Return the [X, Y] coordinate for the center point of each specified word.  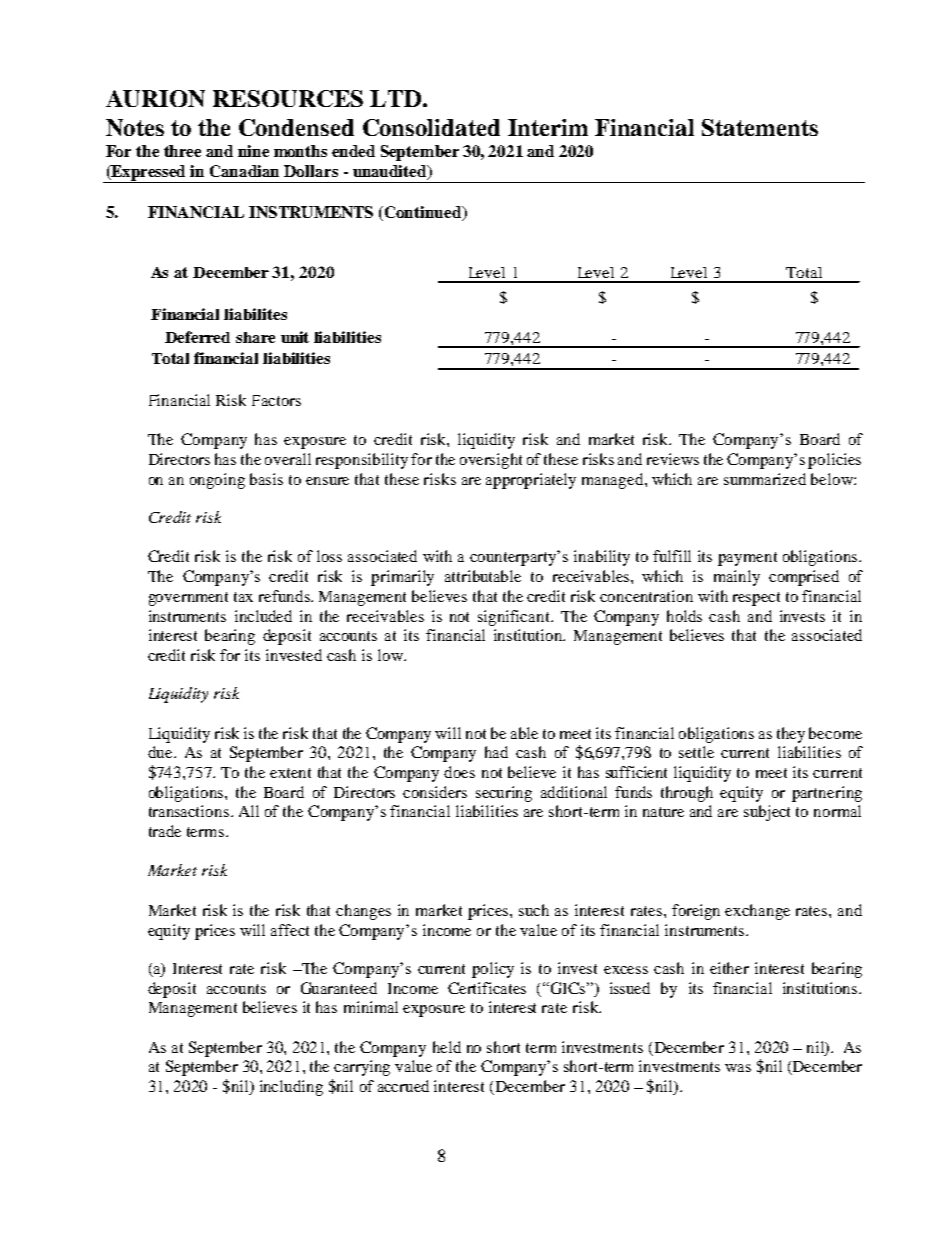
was [738, 1068]
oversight [491, 461]
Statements [760, 127]
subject [767, 813]
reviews [673, 459]
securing [504, 794]
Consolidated [431, 127]
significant [515, 618]
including [291, 1088]
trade [165, 831]
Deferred [197, 337]
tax [243, 597]
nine [253, 151]
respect [756, 599]
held [447, 1047]
